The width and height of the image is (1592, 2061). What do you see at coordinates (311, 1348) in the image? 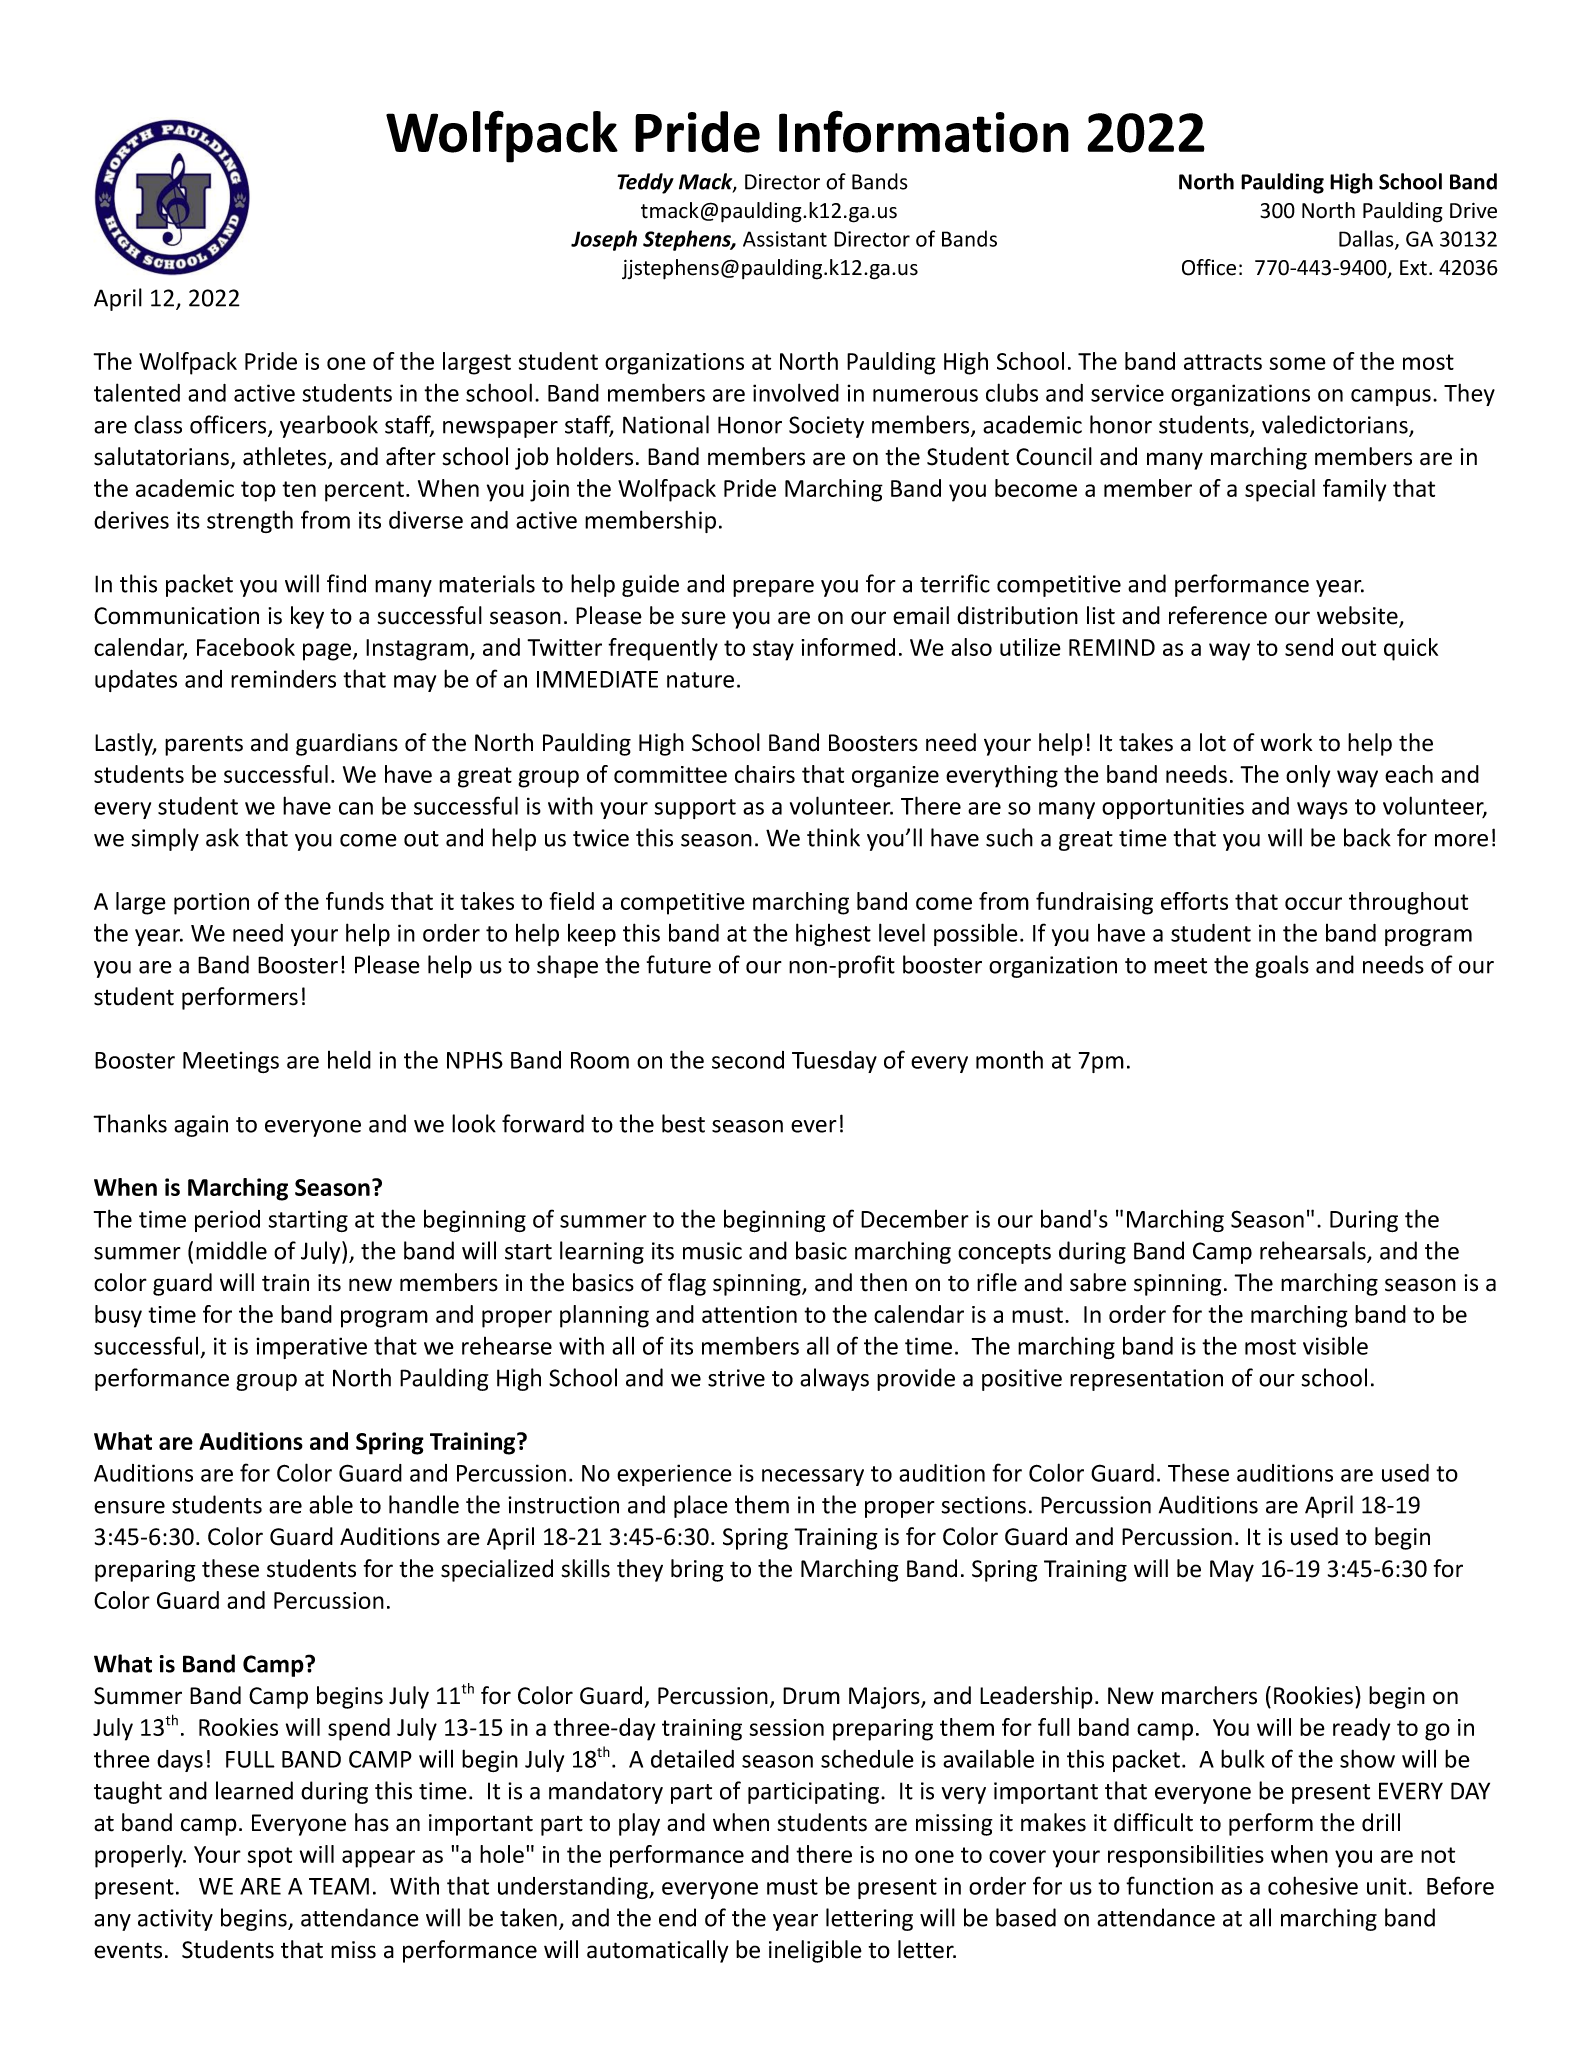
I see `imperative` at bounding box center [311, 1348].
